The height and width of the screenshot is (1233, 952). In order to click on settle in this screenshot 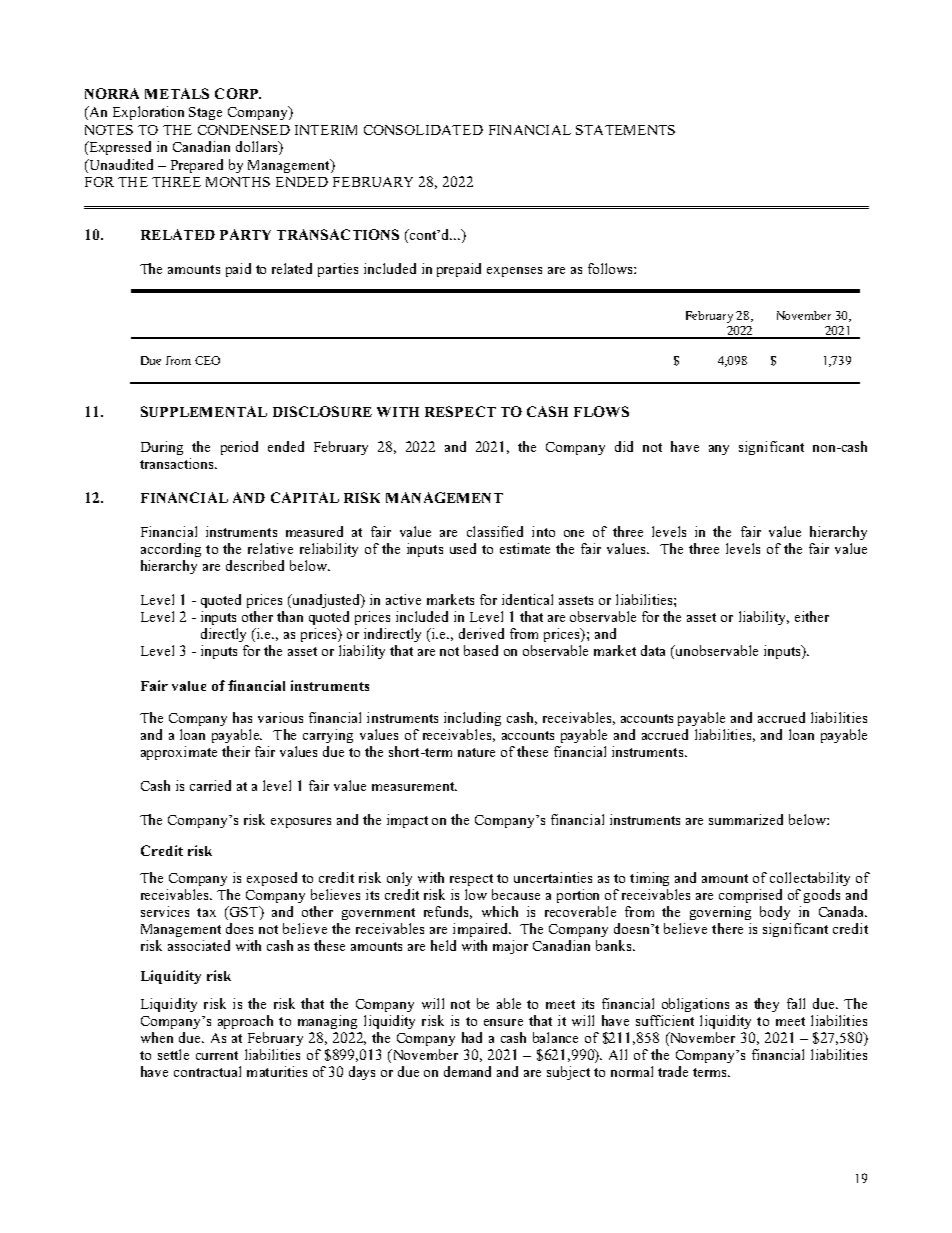, I will do `click(173, 1054)`.
